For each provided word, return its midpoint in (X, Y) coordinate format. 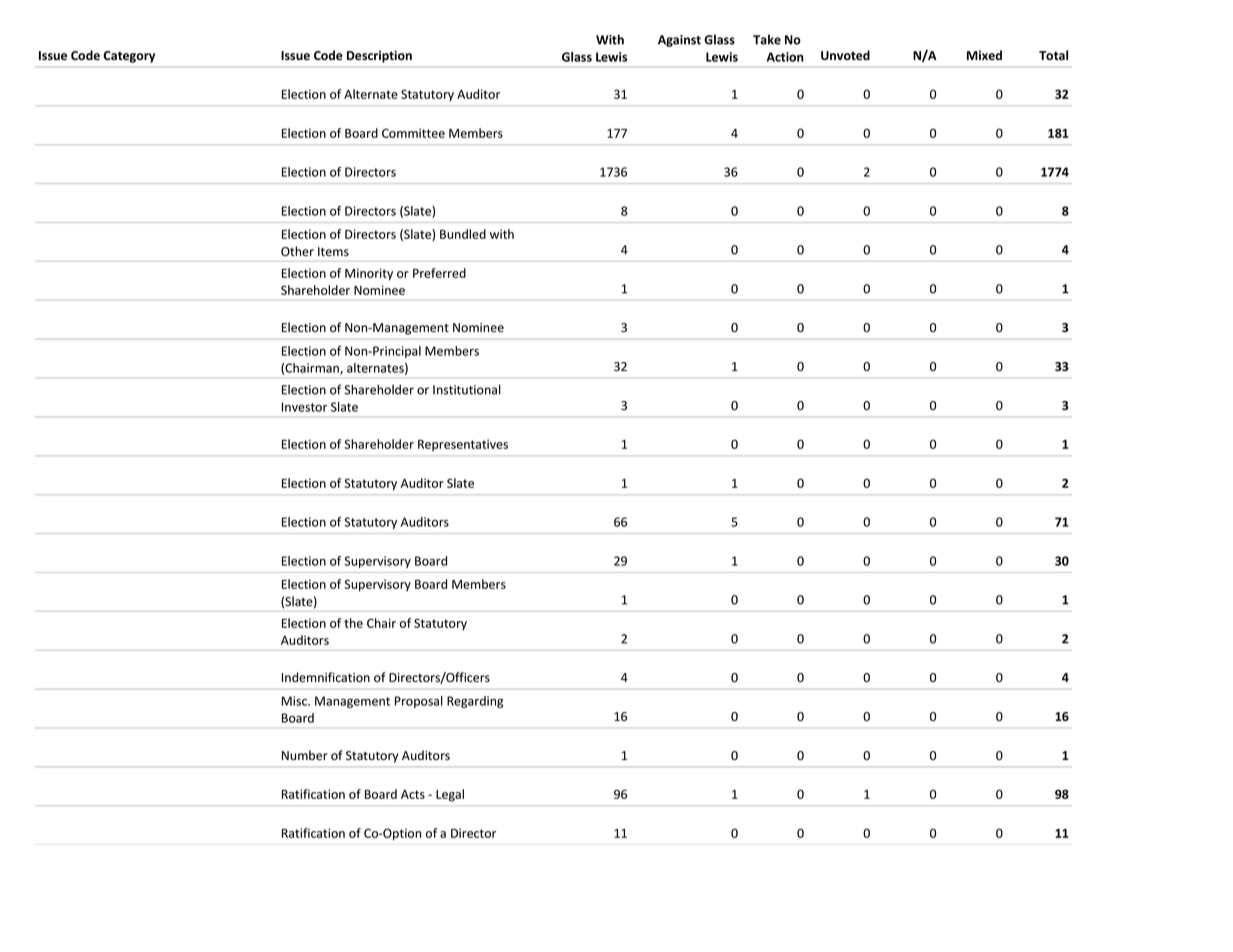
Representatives (463, 445)
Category (129, 57)
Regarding (475, 702)
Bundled (463, 234)
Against (679, 41)
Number (305, 755)
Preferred (439, 273)
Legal (450, 795)
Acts (413, 794)
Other (297, 251)
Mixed (984, 55)
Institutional (467, 389)
